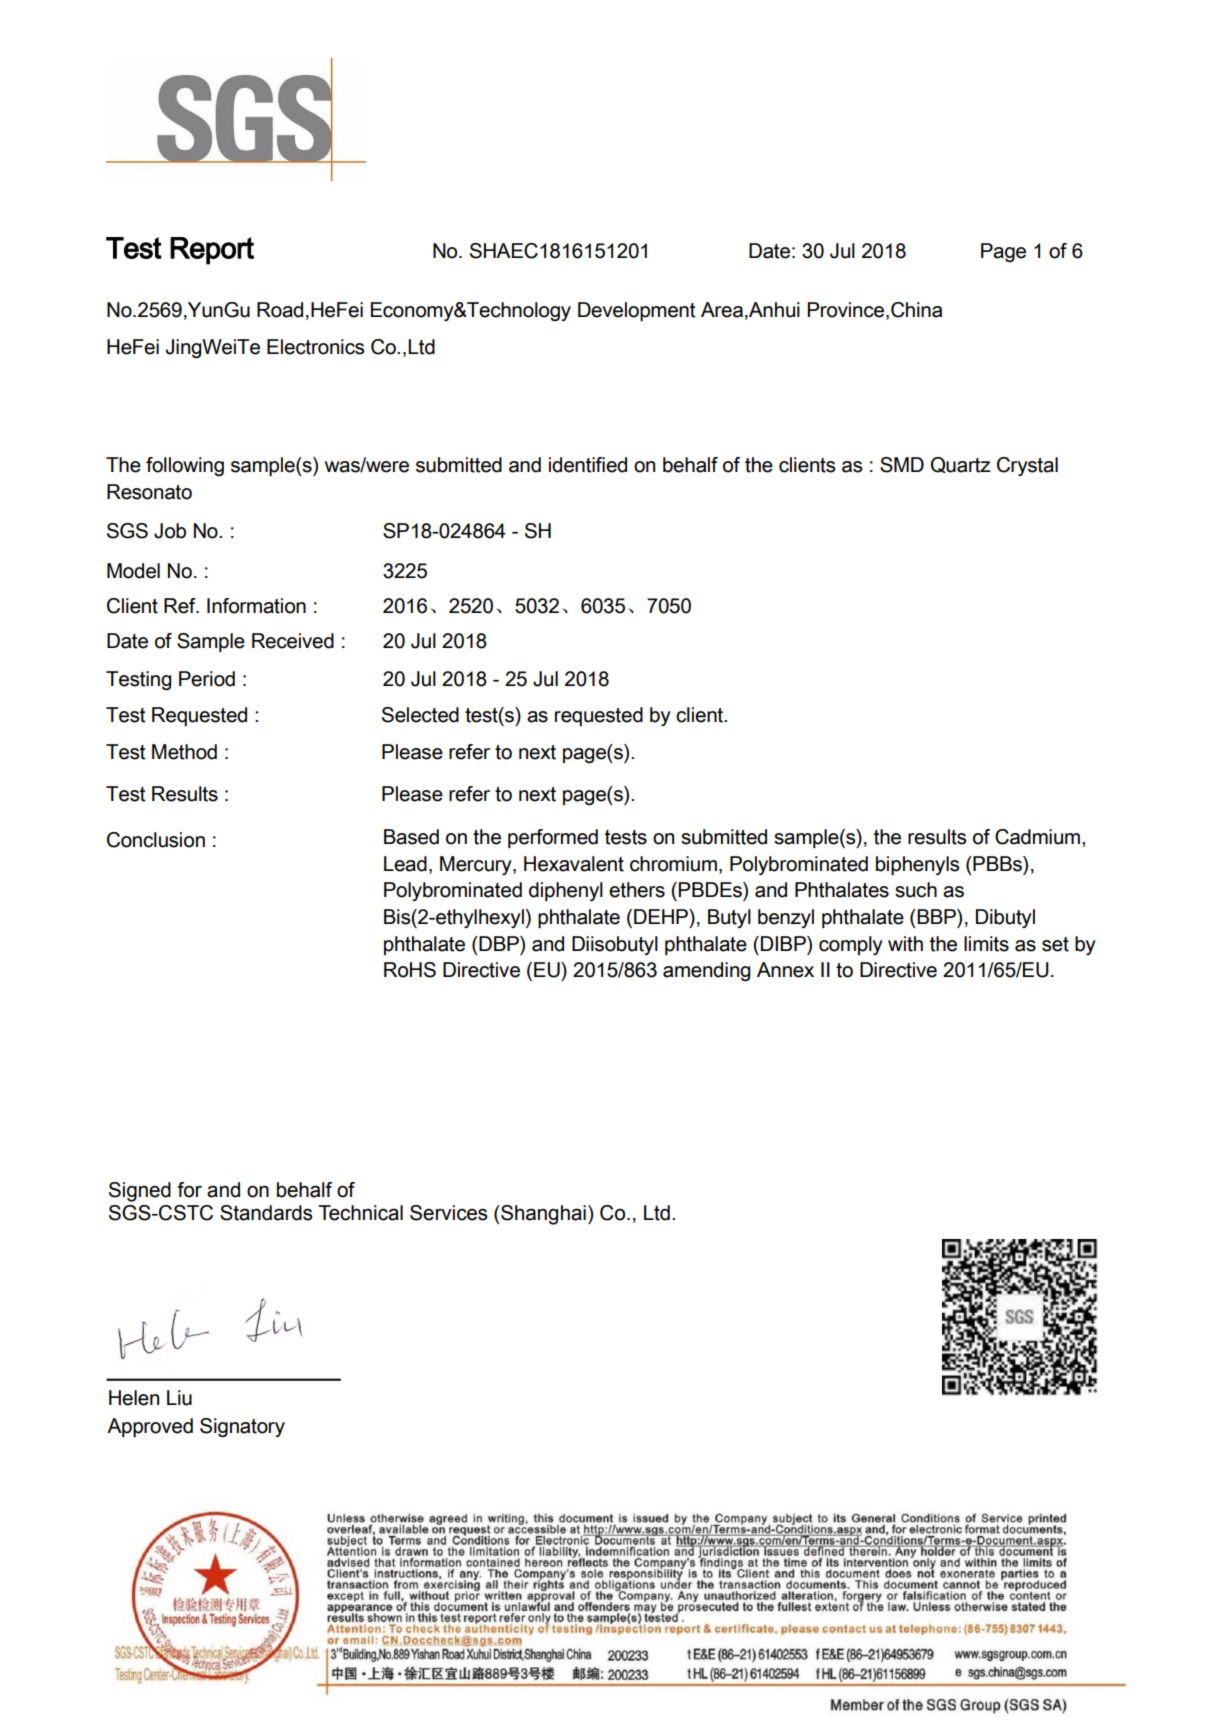 This document has width=1220, height=1726. Describe the element at coordinates (902, 465) in the document. I see `SMD` at that location.
